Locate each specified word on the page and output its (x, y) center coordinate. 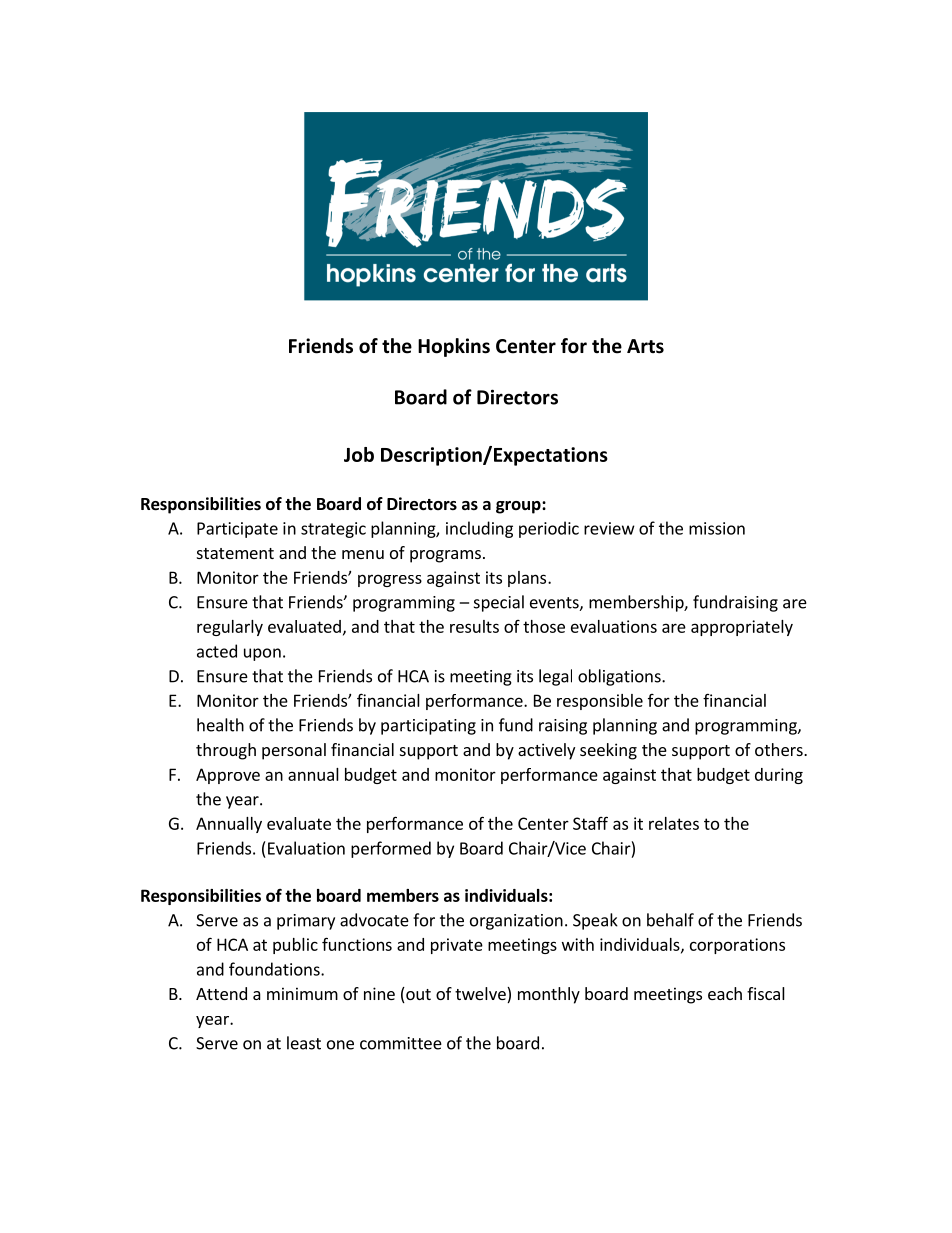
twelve (481, 995)
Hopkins (454, 347)
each (725, 993)
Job (359, 454)
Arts (645, 346)
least (304, 1043)
